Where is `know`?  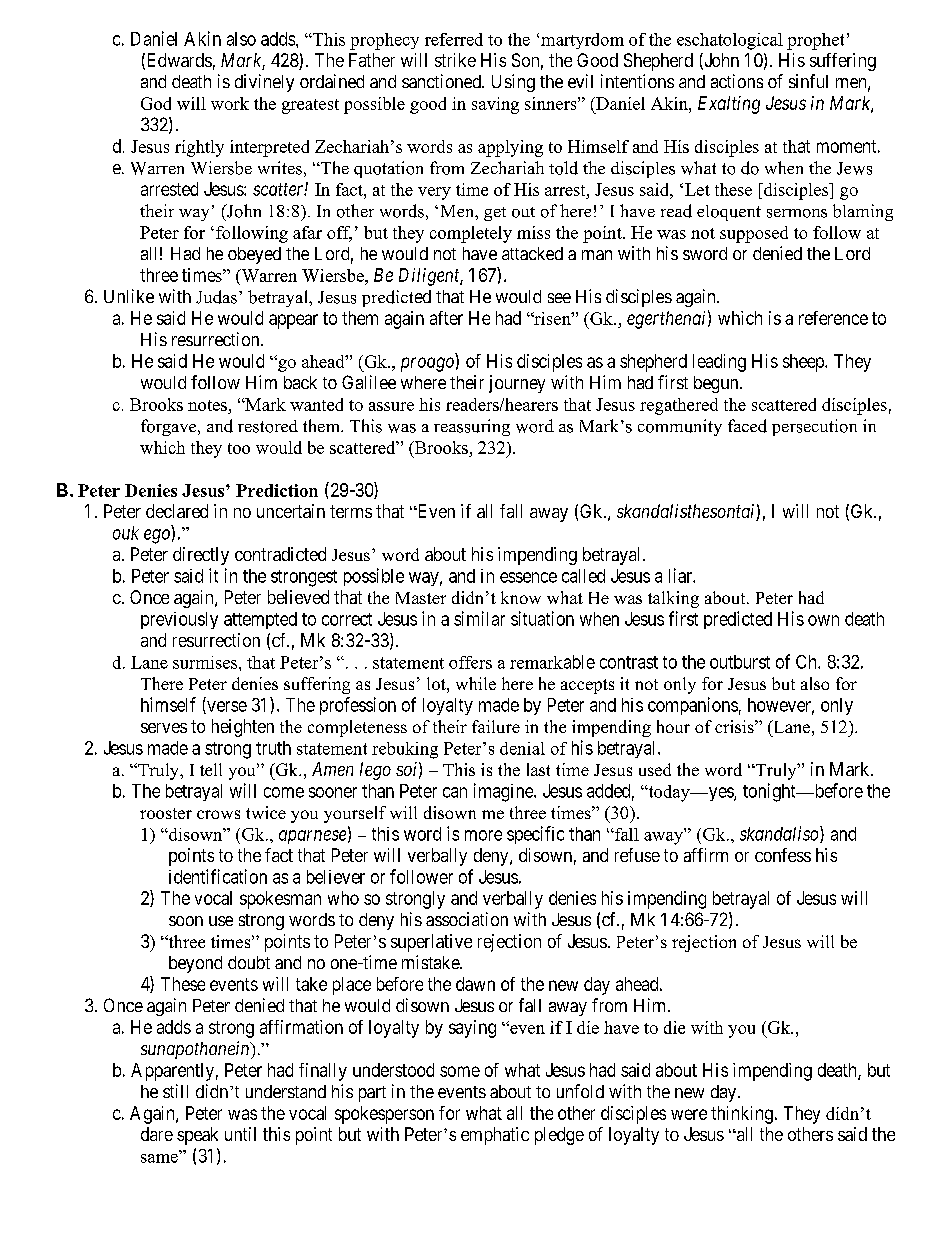 know is located at coordinates (521, 597).
